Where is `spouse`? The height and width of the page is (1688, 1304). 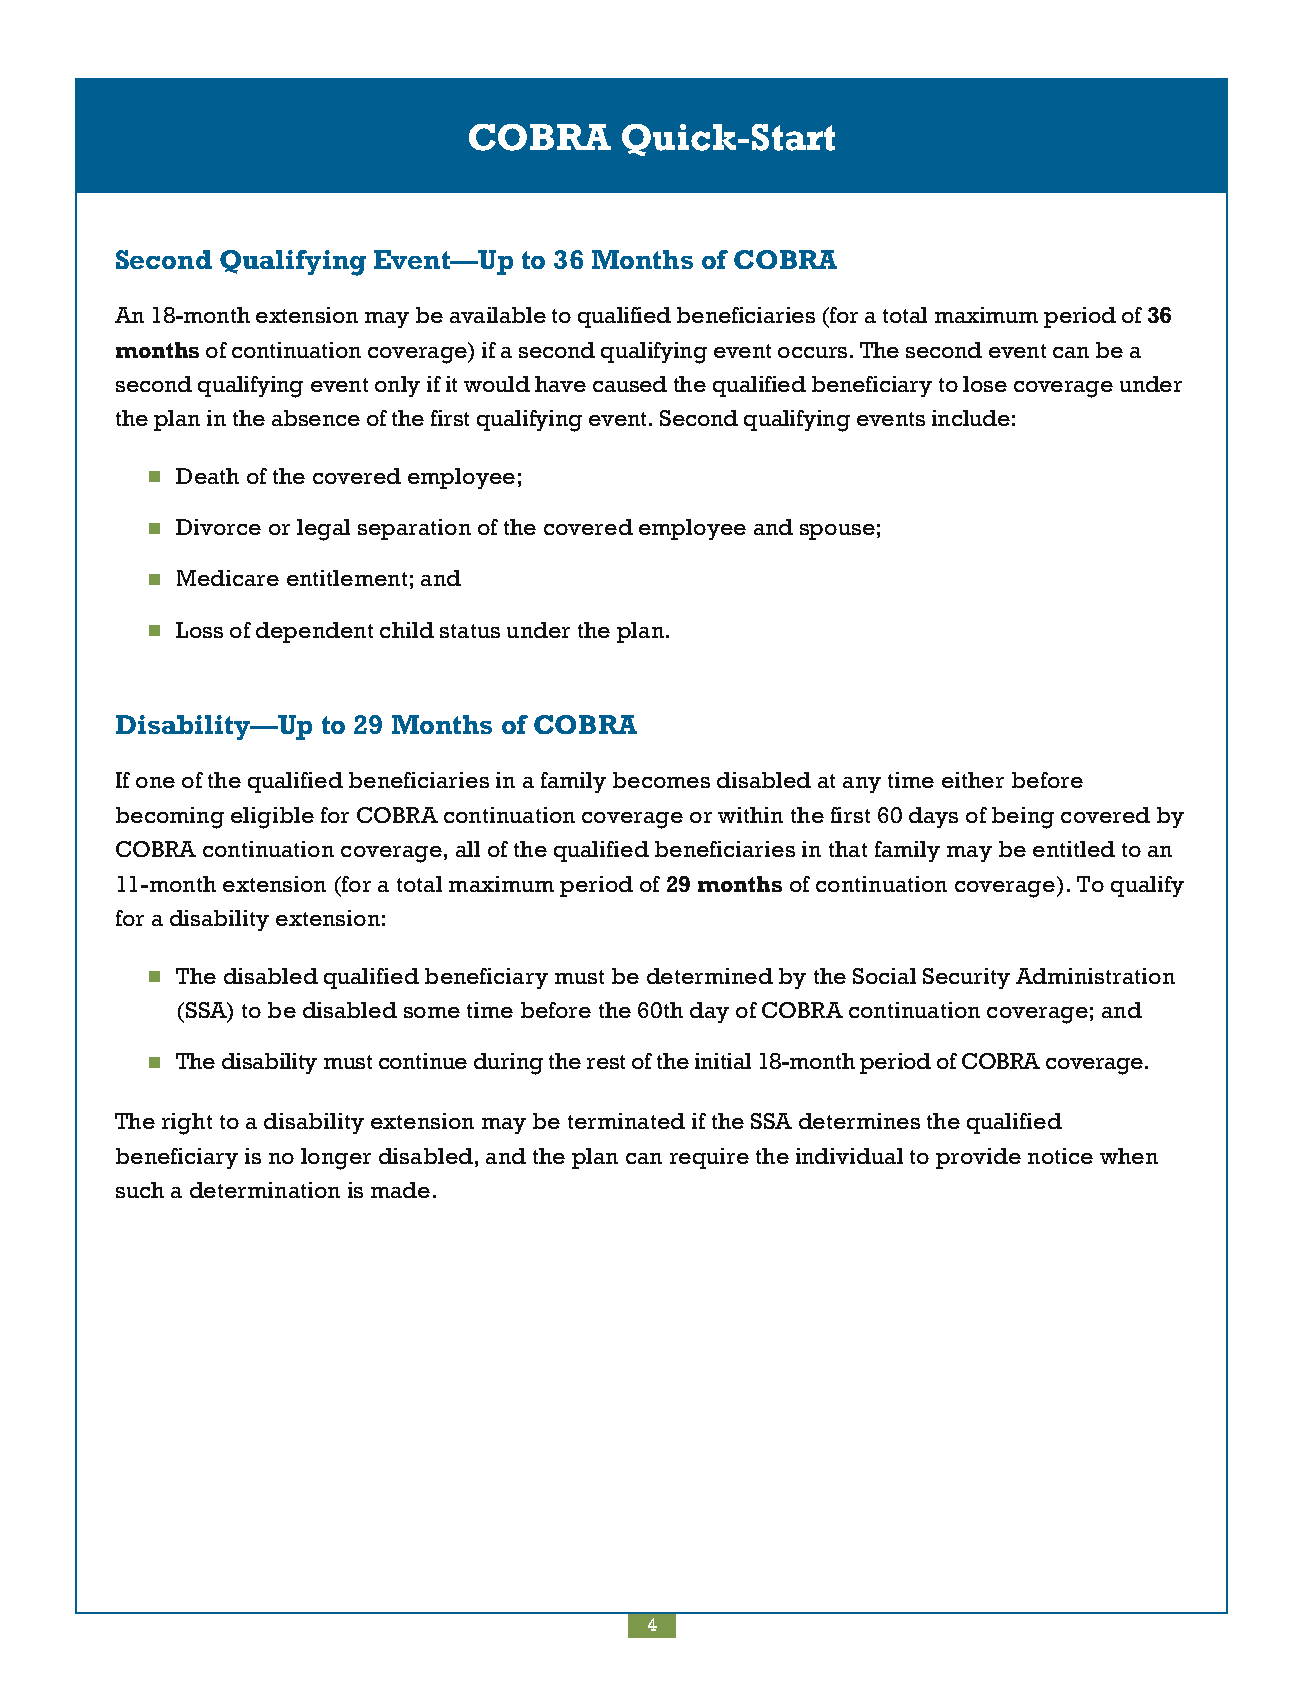
spouse is located at coordinates (837, 532).
